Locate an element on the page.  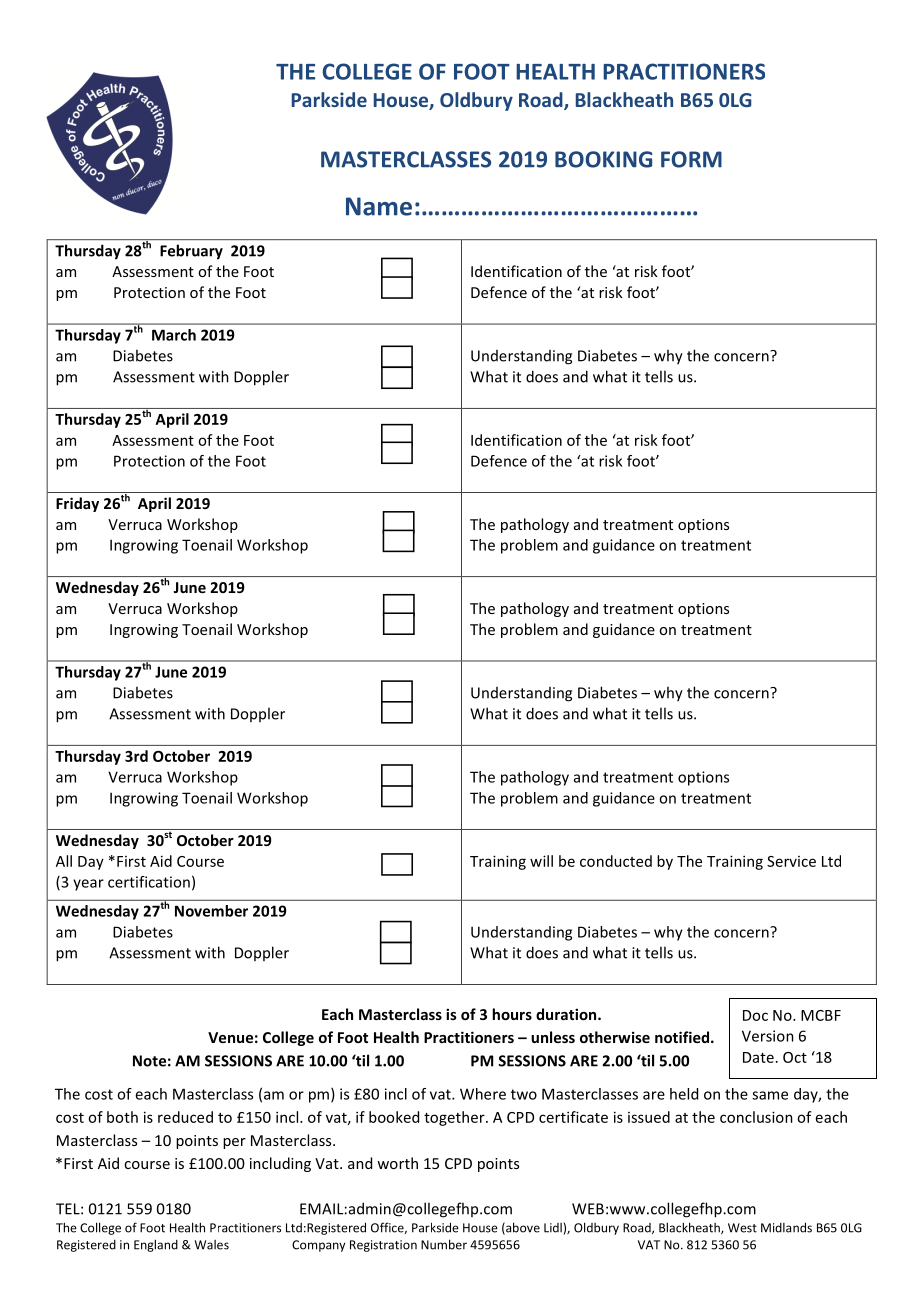
conducted is located at coordinates (616, 861).
